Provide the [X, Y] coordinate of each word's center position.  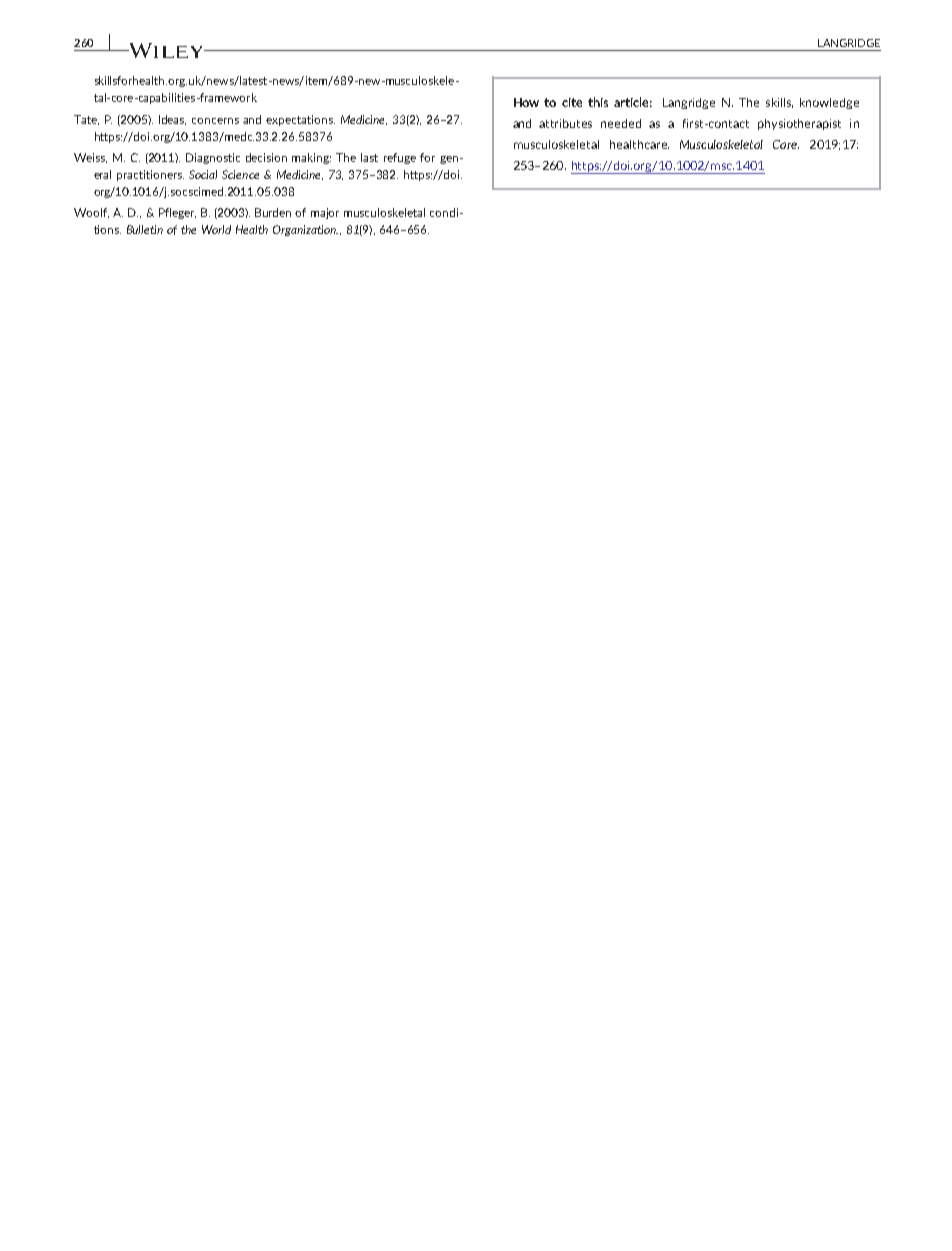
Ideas [172, 120]
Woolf [91, 213]
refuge [400, 158]
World [216, 229]
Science [240, 174]
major [325, 213]
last [369, 157]
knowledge [829, 103]
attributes [565, 123]
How [526, 102]
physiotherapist [799, 124]
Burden [273, 212]
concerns [215, 121]
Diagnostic [213, 158]
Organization [305, 230]
